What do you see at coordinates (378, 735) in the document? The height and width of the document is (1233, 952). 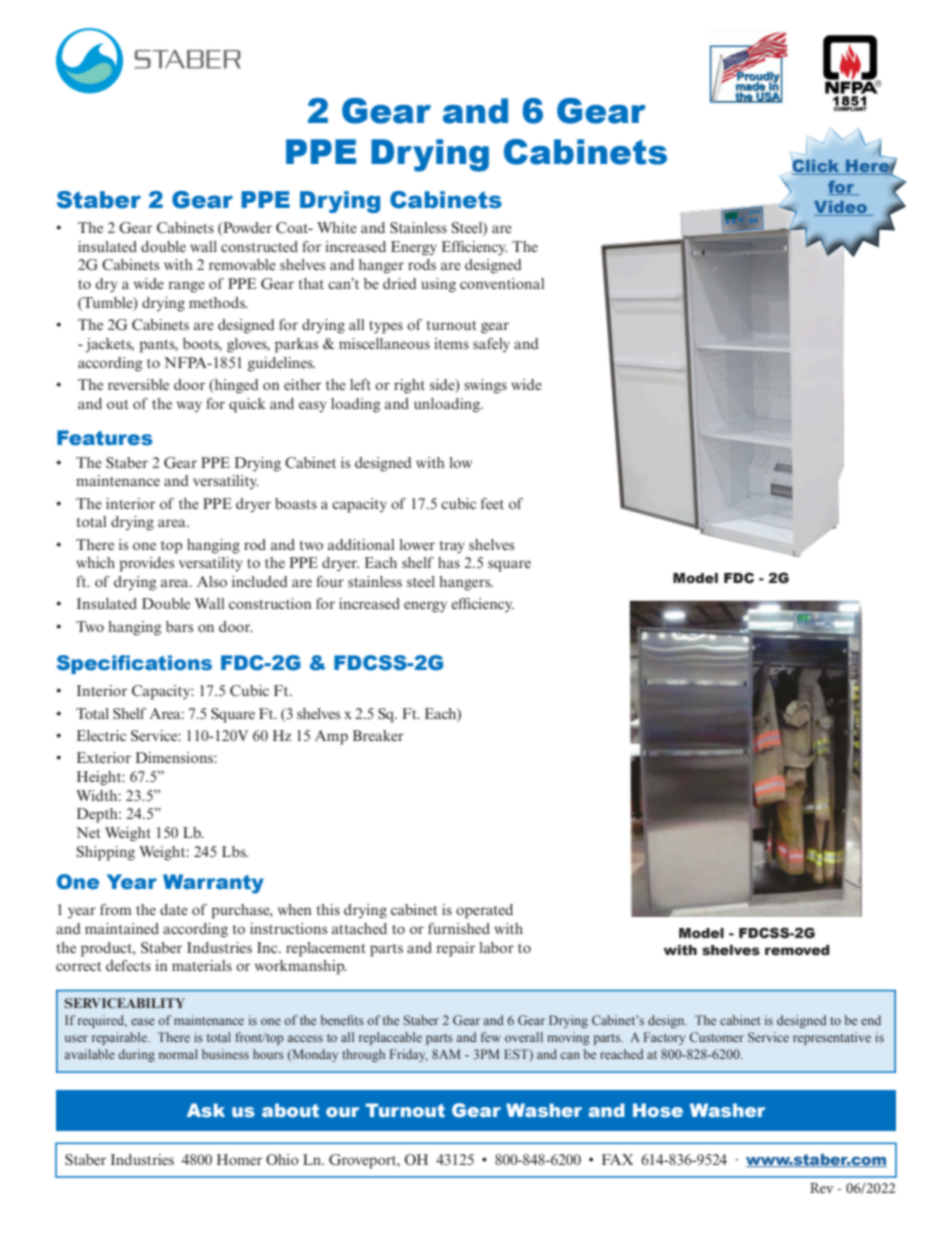 I see `Breaker` at bounding box center [378, 735].
